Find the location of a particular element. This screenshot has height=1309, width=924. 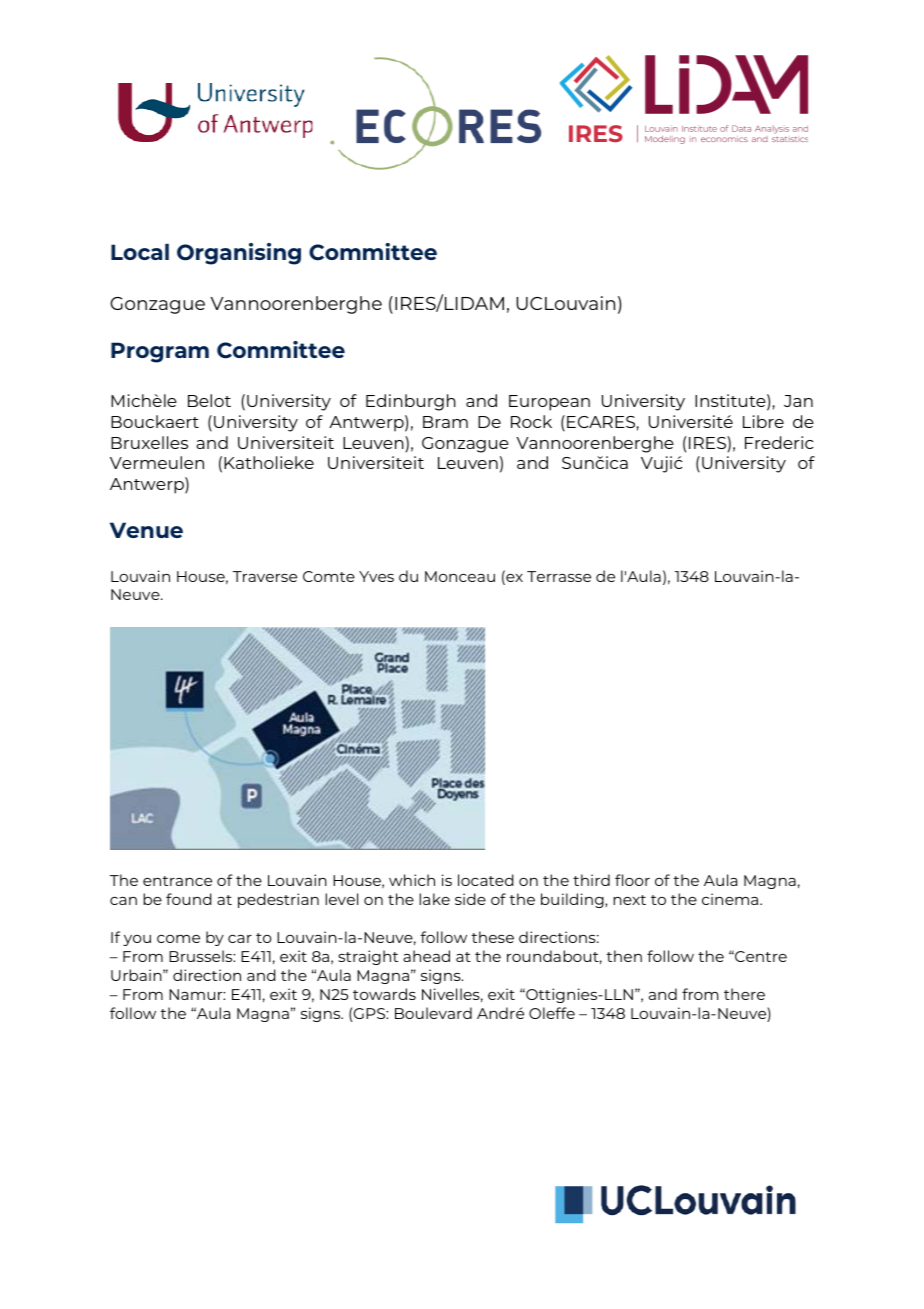

Jan is located at coordinates (798, 401).
